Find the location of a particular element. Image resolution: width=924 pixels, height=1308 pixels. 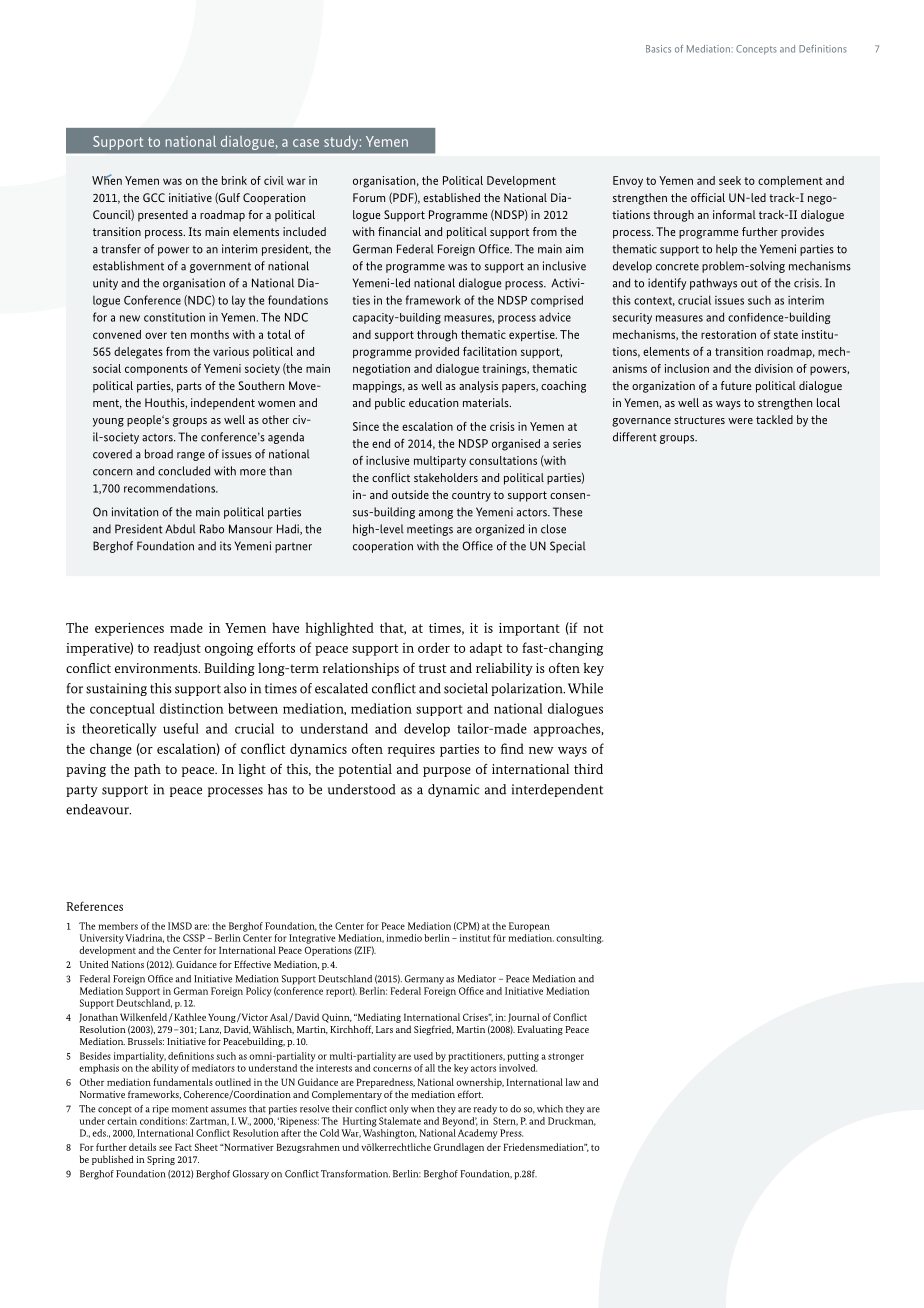

Basics is located at coordinates (658, 49).
